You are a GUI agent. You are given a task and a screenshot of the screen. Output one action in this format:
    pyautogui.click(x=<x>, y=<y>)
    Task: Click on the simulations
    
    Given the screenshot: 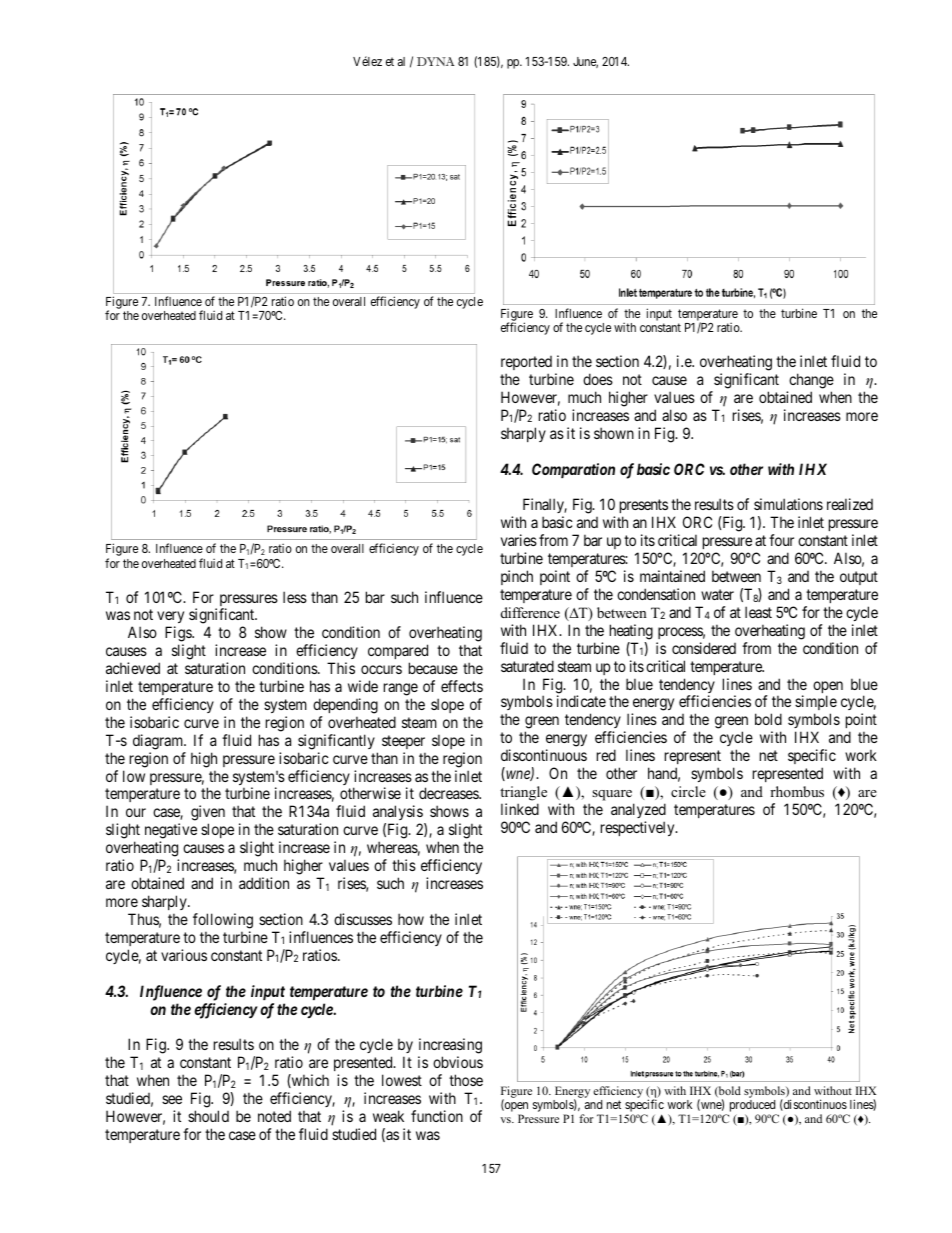 What is the action you would take?
    pyautogui.click(x=788, y=504)
